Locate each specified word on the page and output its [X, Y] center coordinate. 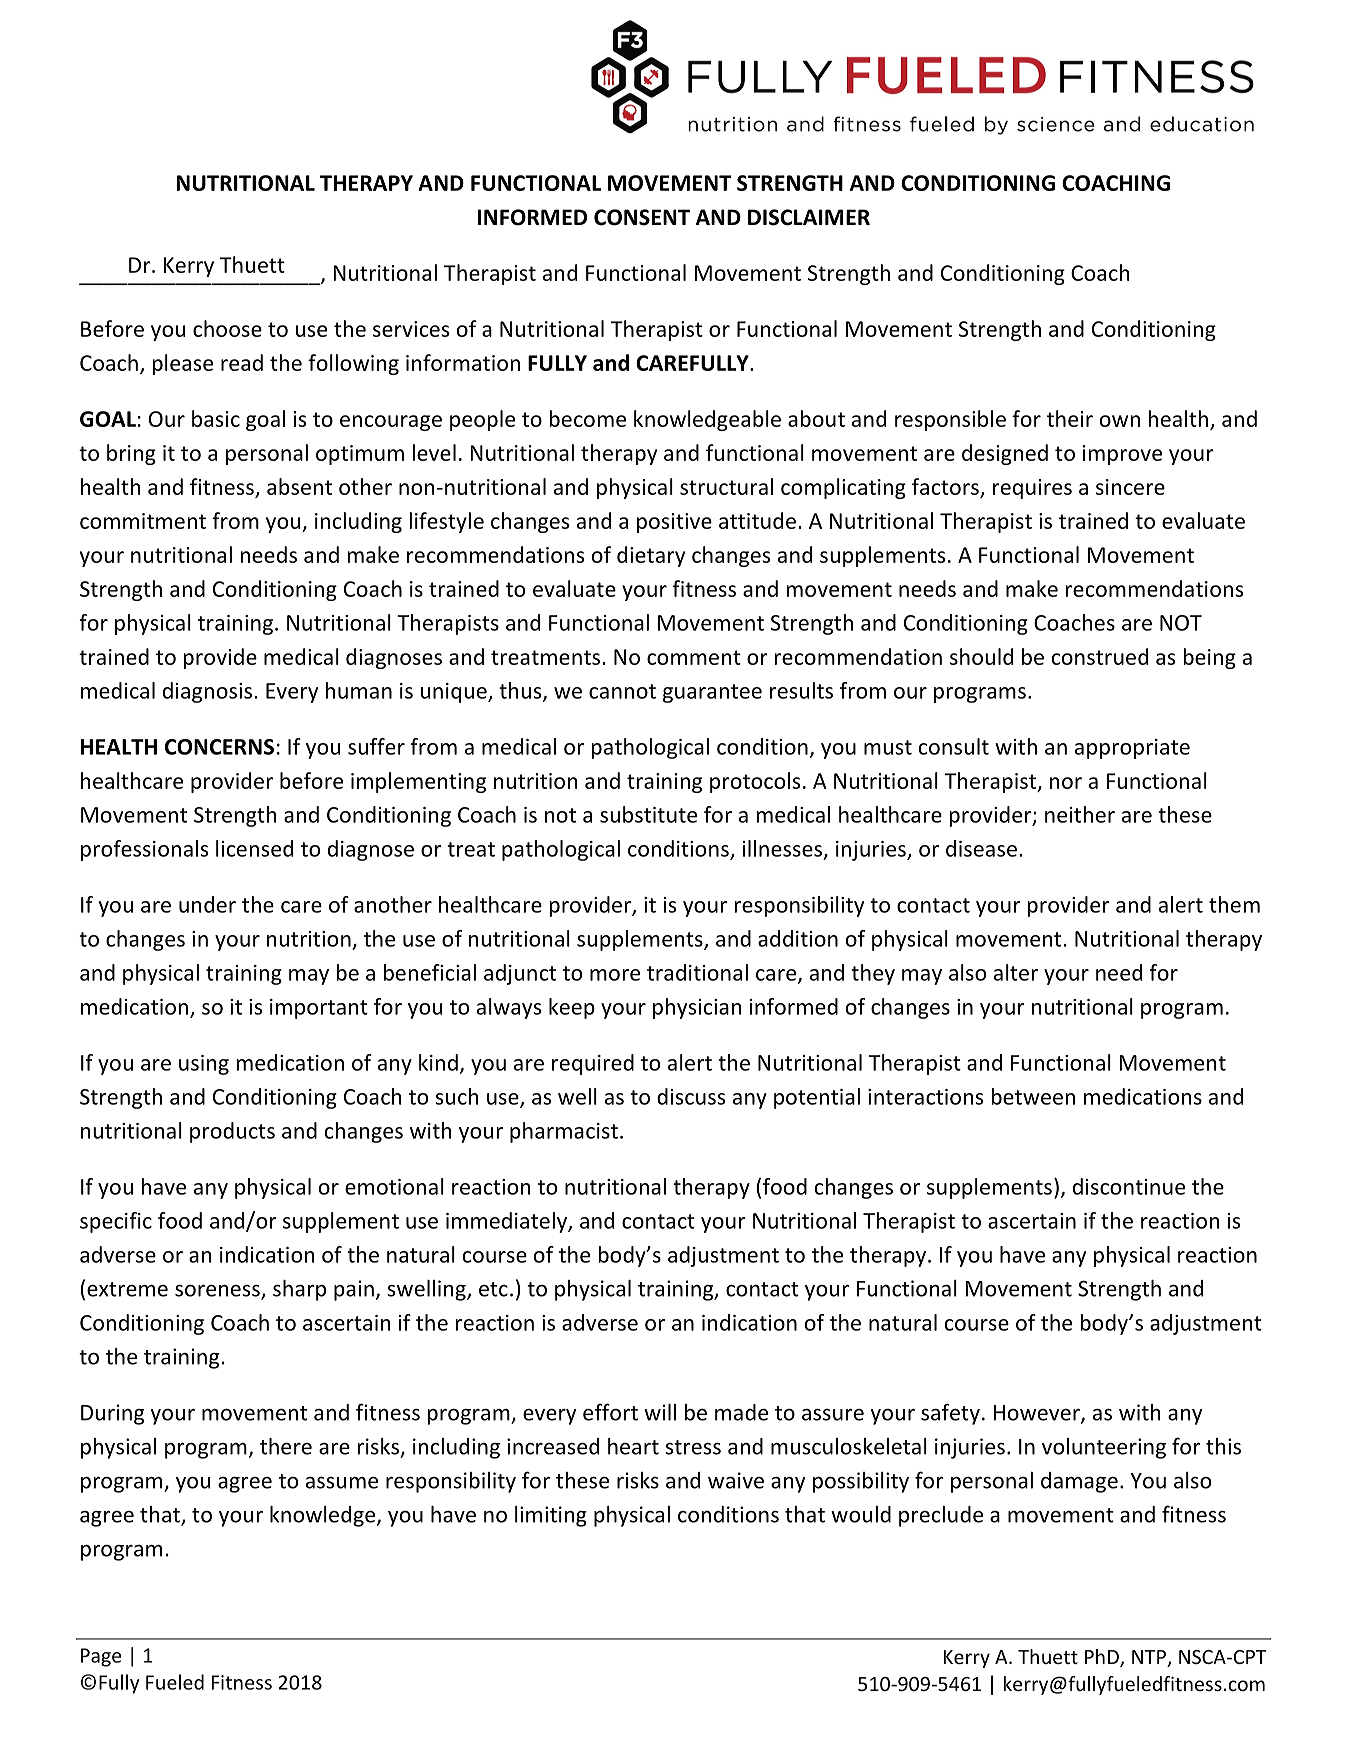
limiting [551, 1516]
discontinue [1129, 1186]
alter [1016, 972]
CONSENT [642, 217]
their [1070, 418]
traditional [697, 972]
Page [101, 1657]
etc [493, 1289]
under [207, 904]
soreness [218, 1292]
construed [1100, 656]
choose [227, 328]
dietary [651, 556]
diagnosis [207, 692]
